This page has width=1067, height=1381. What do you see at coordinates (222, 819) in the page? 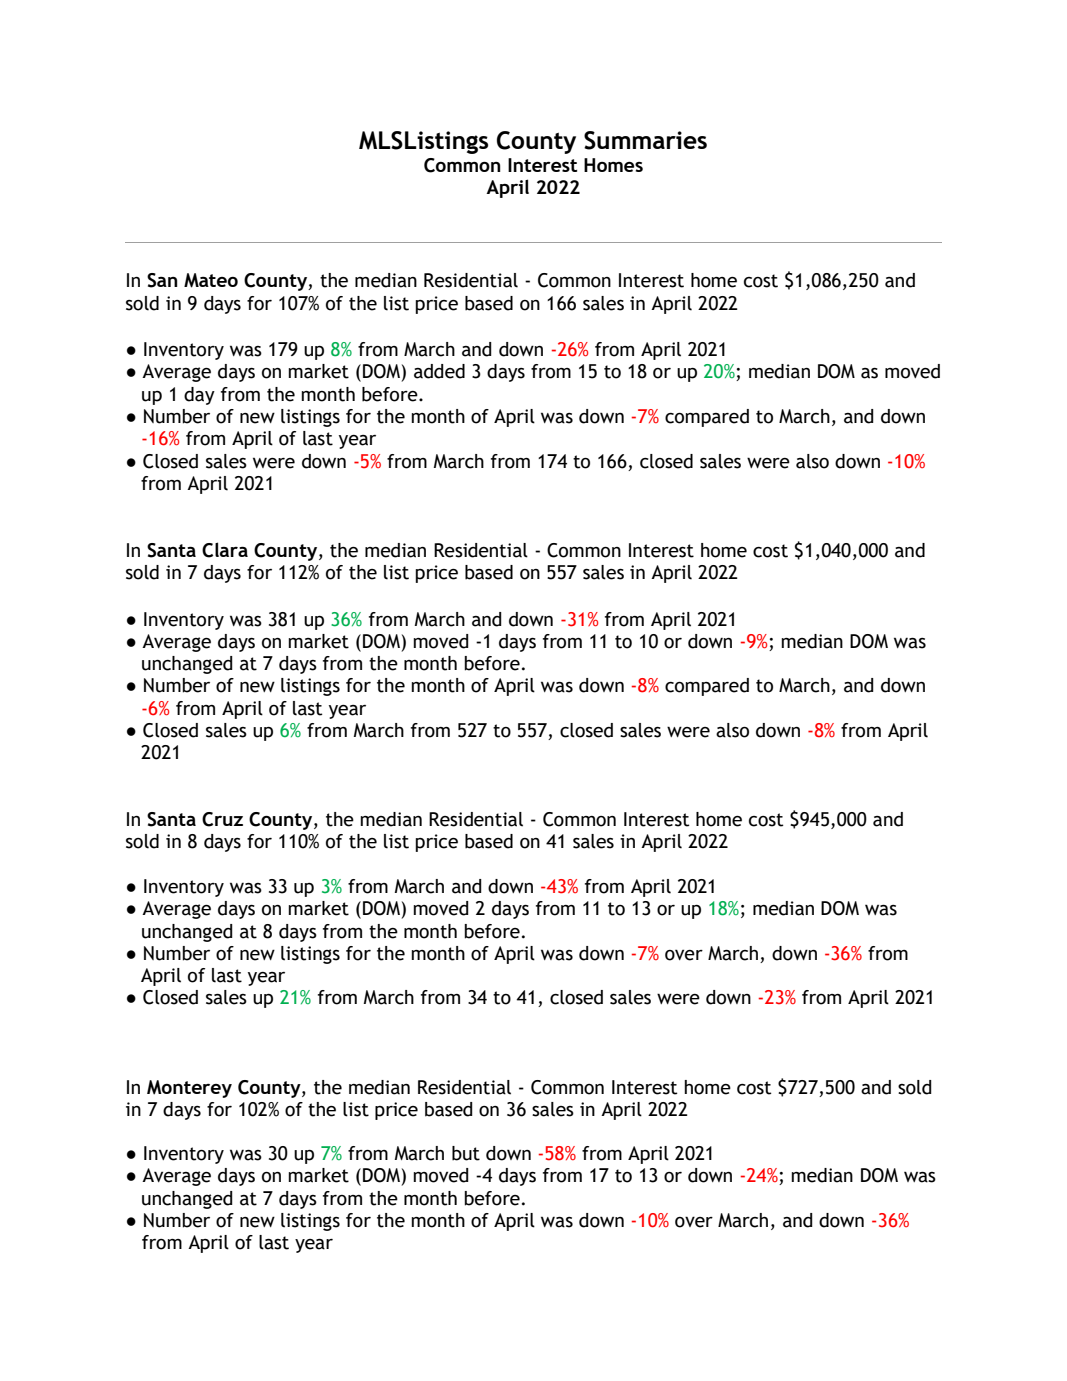
I see `Cruz` at bounding box center [222, 819].
